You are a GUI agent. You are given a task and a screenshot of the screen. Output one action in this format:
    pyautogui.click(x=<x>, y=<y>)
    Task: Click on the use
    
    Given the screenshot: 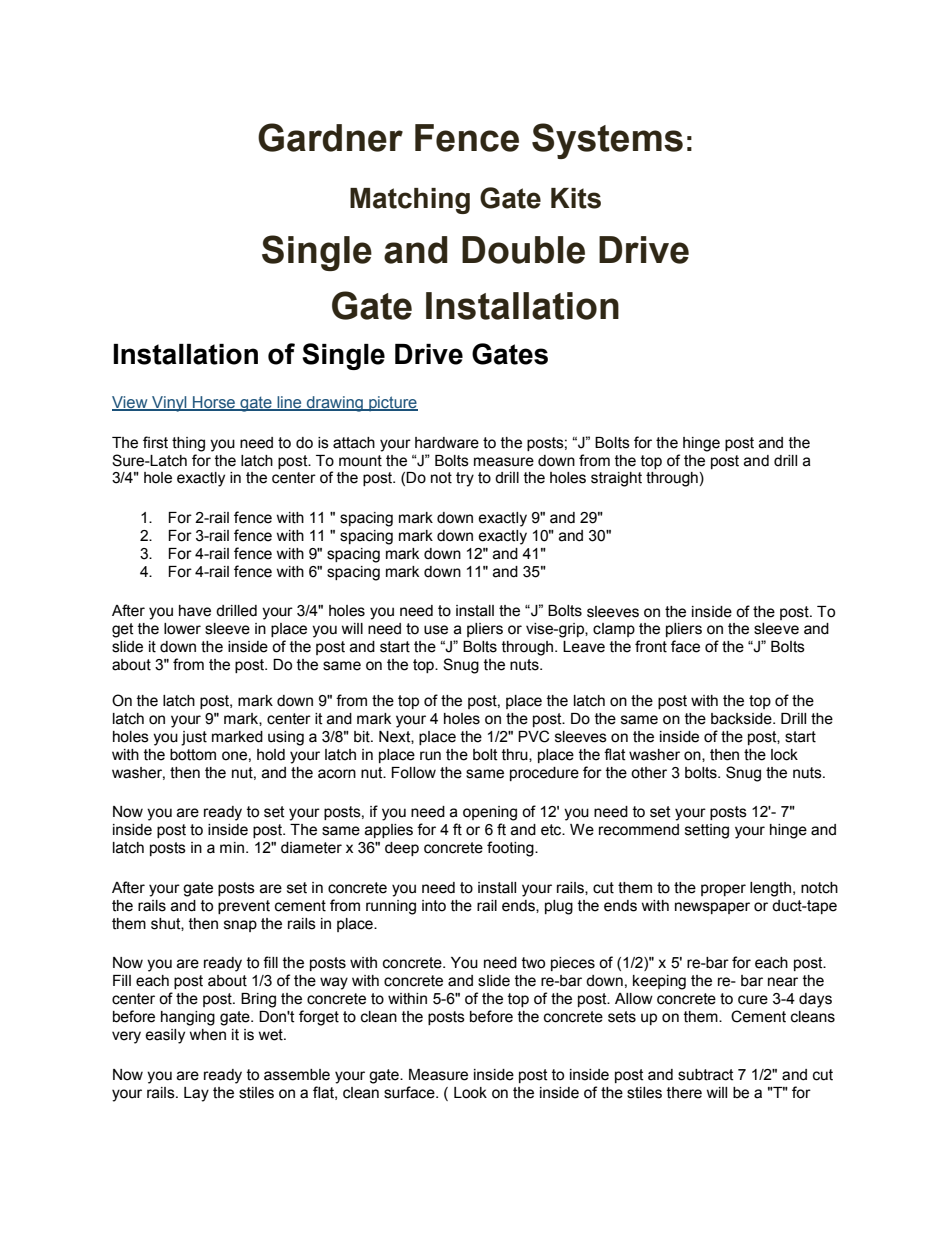 What is the action you would take?
    pyautogui.click(x=436, y=630)
